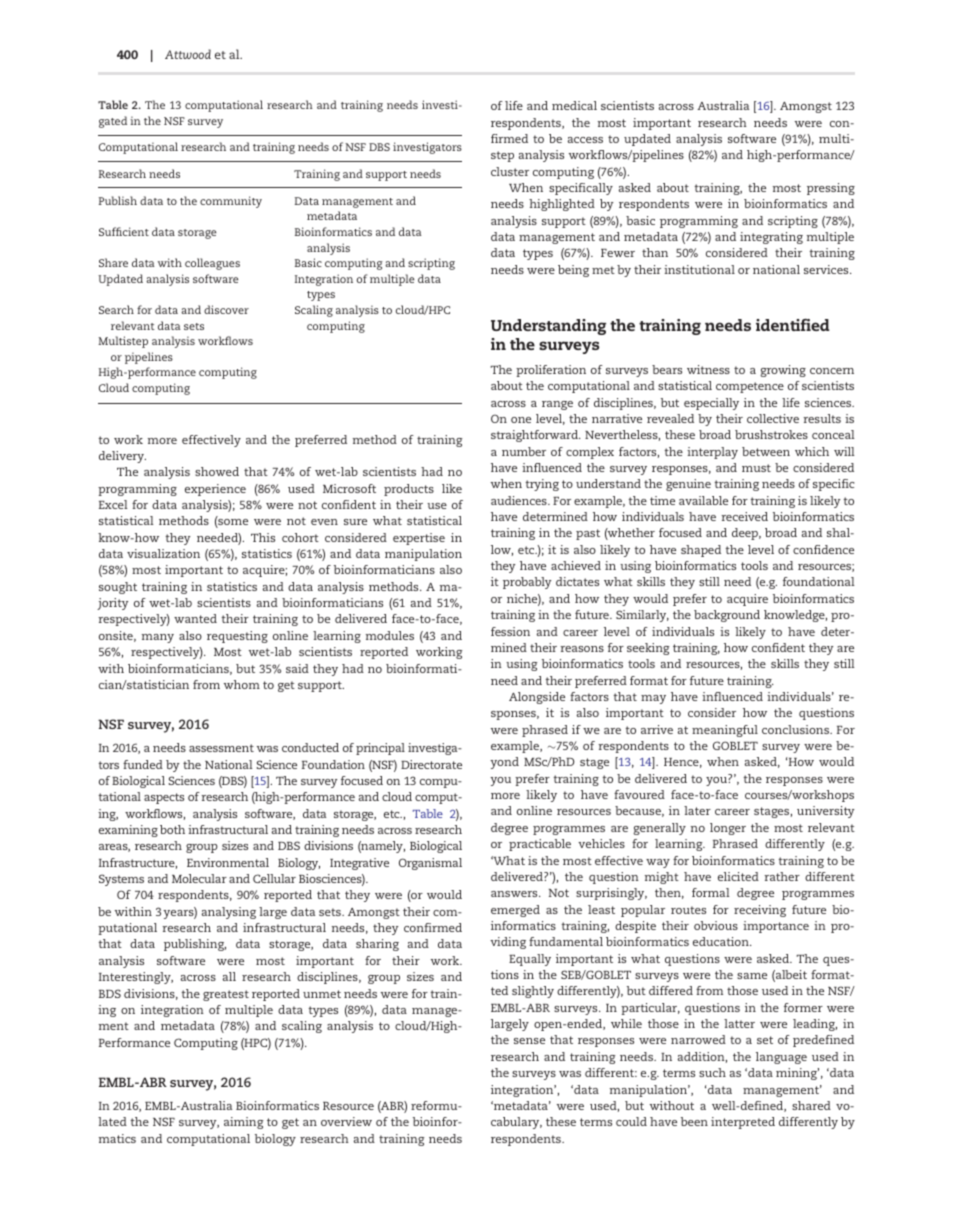 This page has height=1232, width=953. Describe the element at coordinates (529, 1041) in the page. I see `sense` at that location.
